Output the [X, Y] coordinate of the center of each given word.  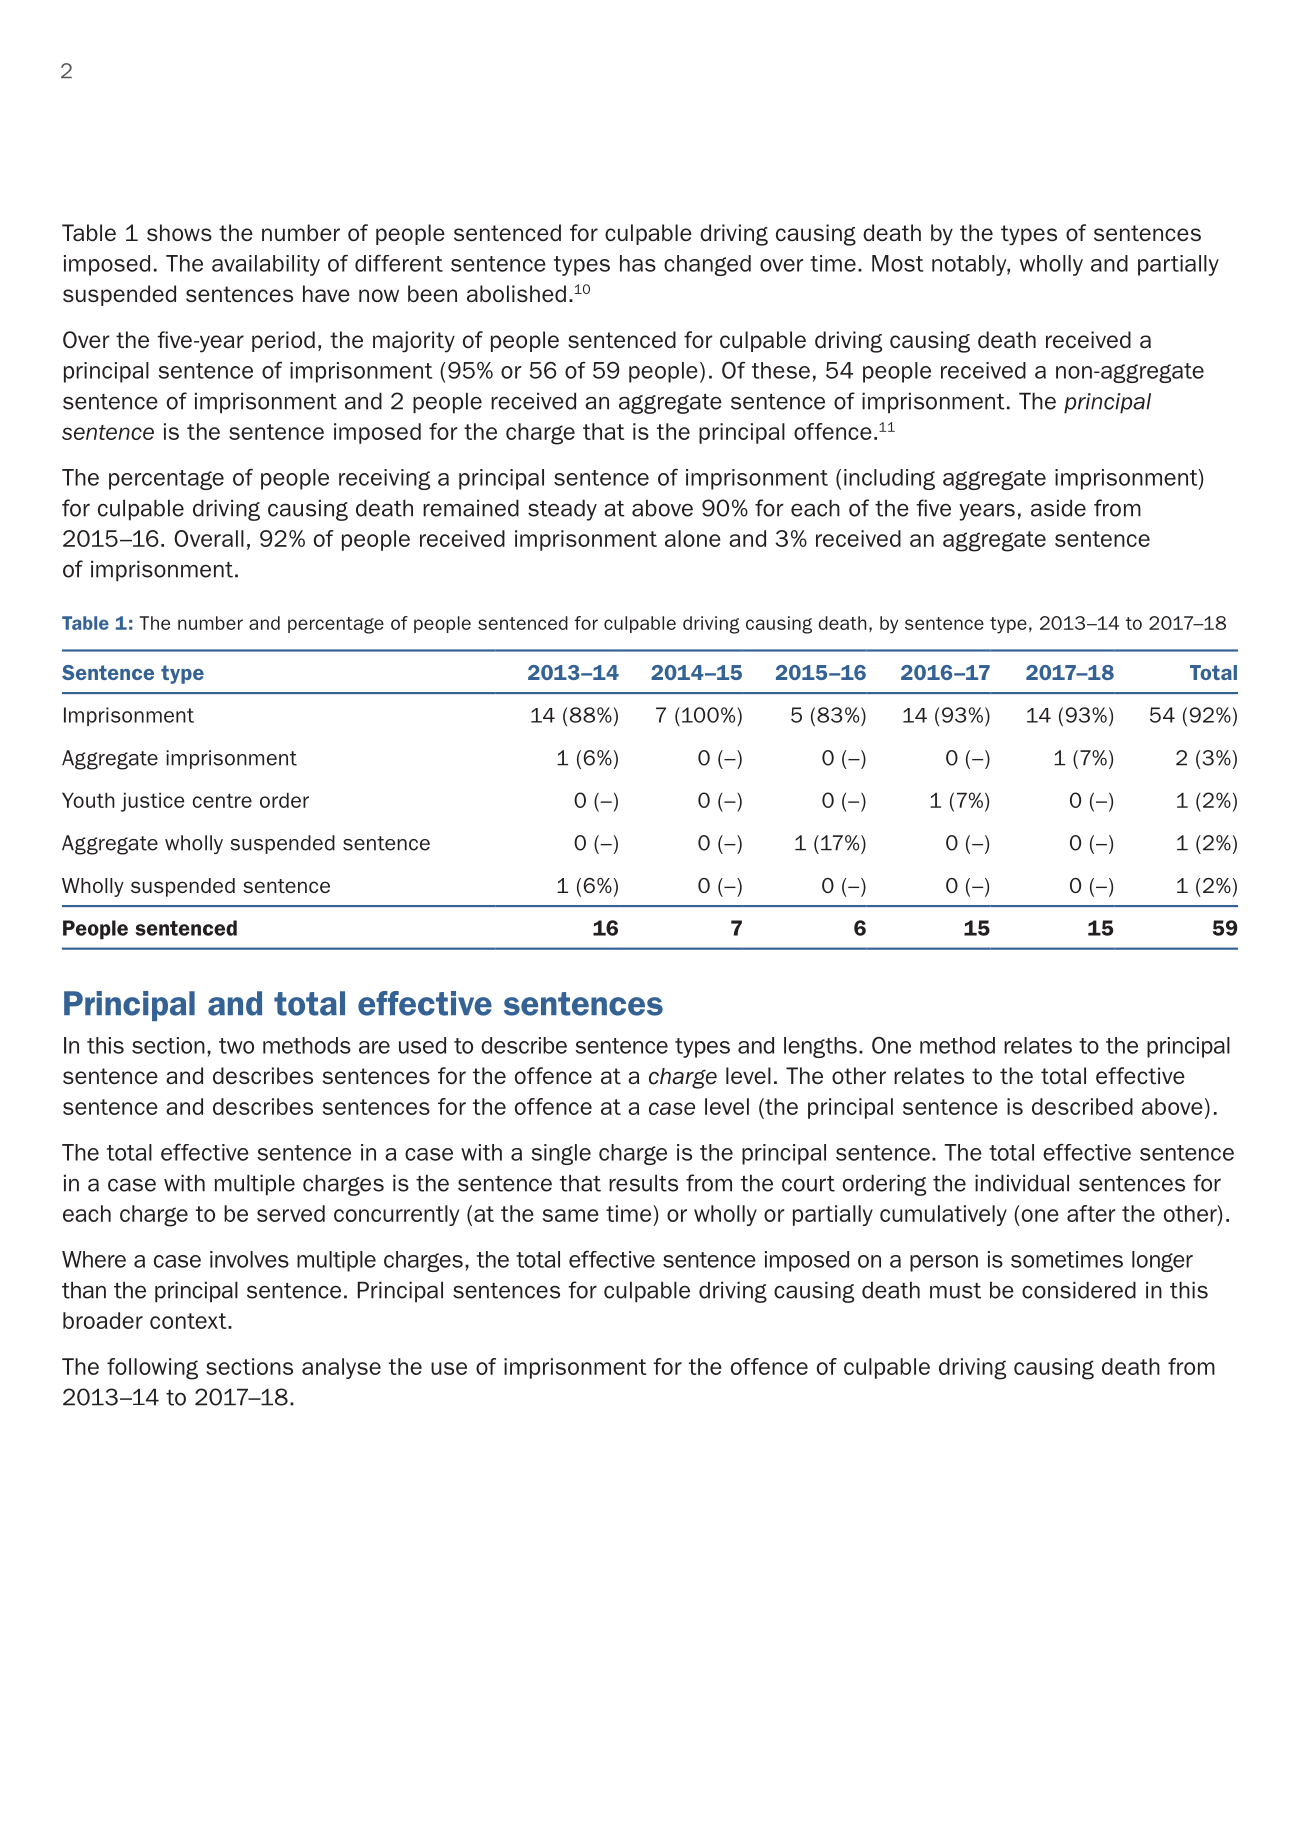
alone [693, 538]
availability [266, 265]
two [236, 1046]
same [571, 1215]
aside [1058, 508]
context [189, 1321]
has [638, 263]
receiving [384, 479]
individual [1022, 1183]
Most [898, 263]
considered [1079, 1290]
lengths [820, 1047]
